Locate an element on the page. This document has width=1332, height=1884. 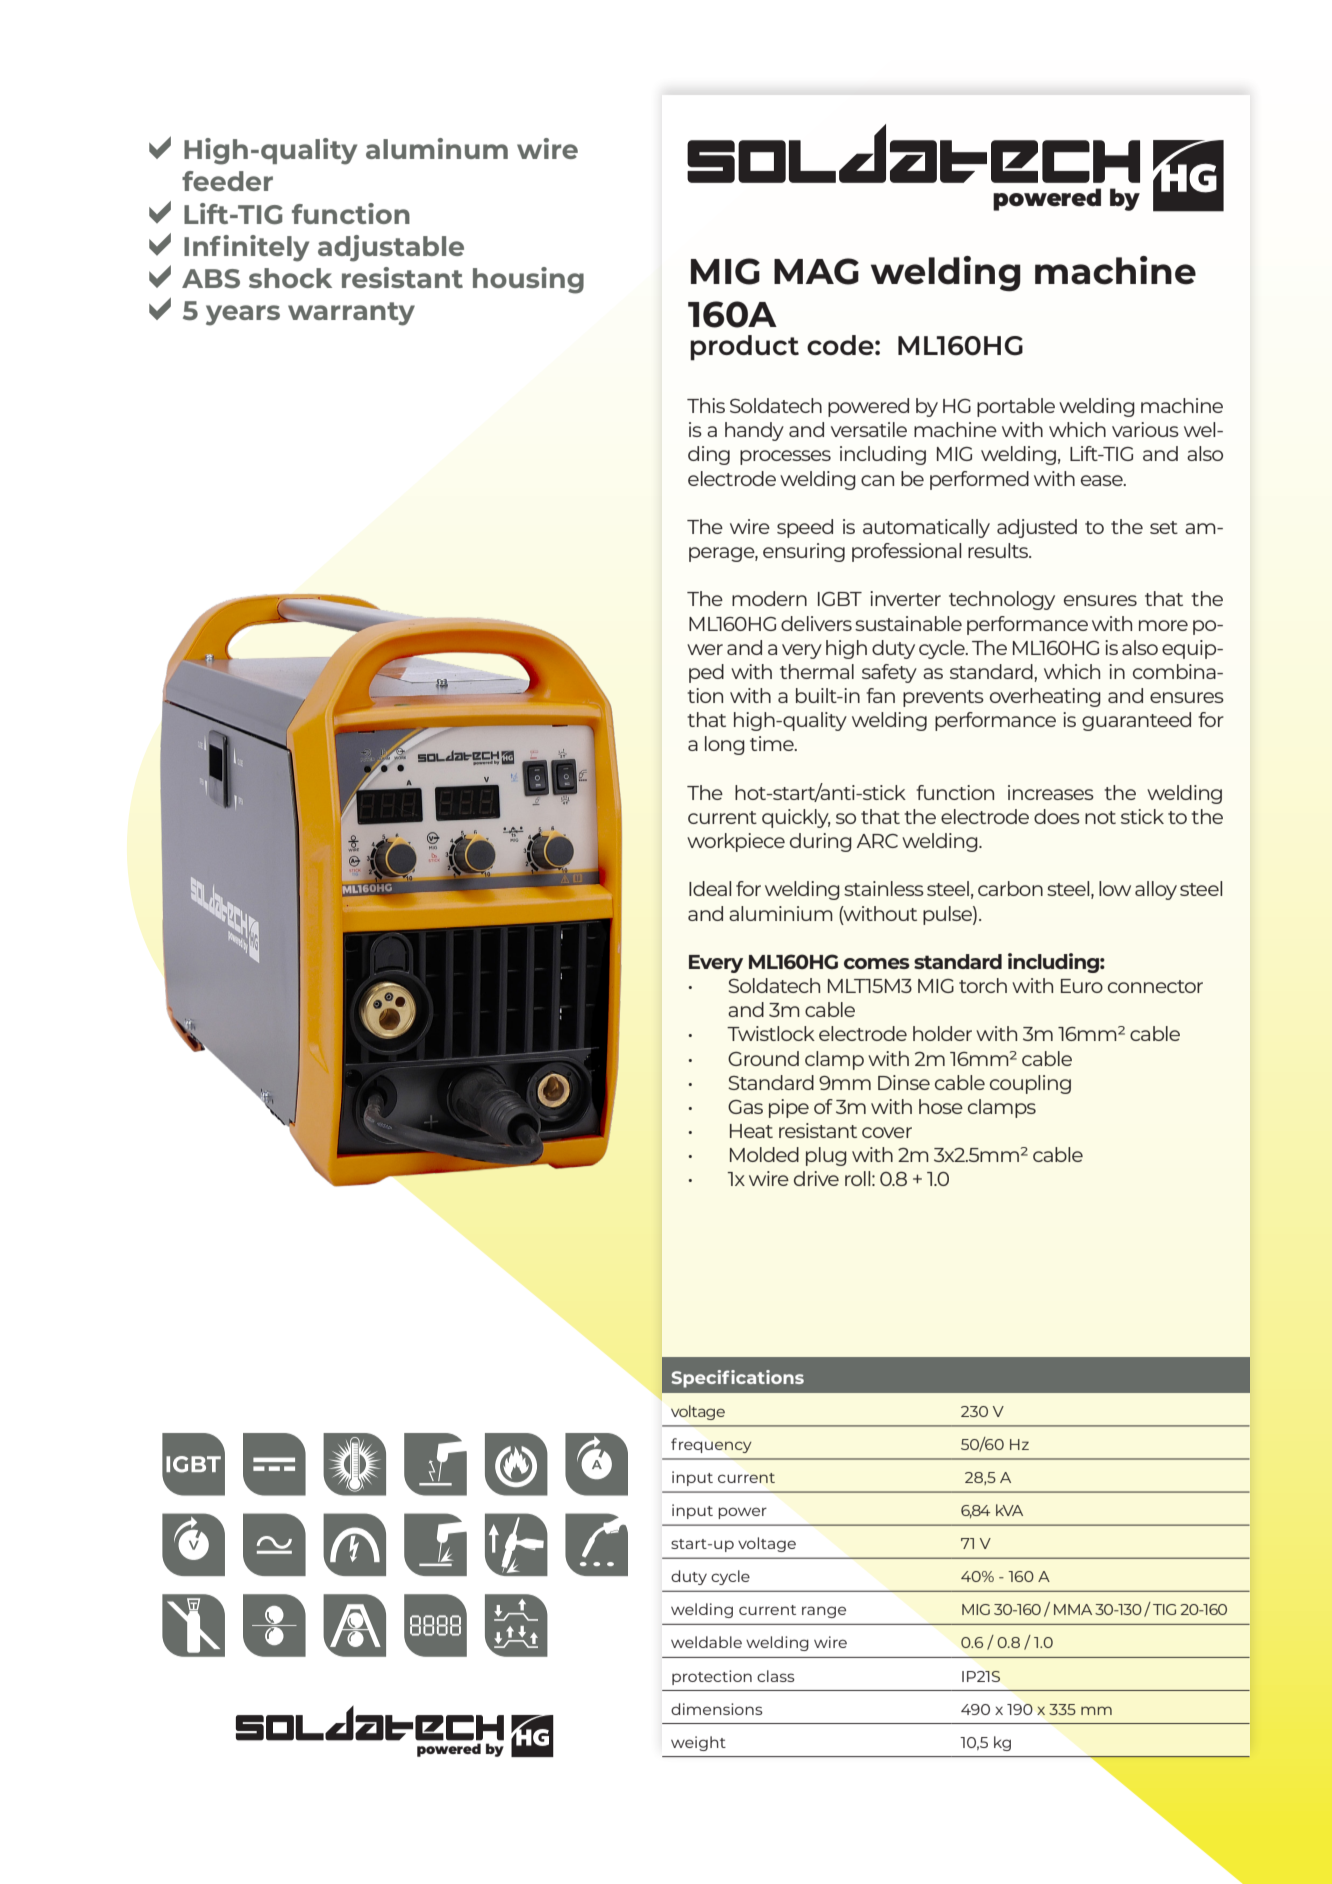
MMA is located at coordinates (1073, 1609).
